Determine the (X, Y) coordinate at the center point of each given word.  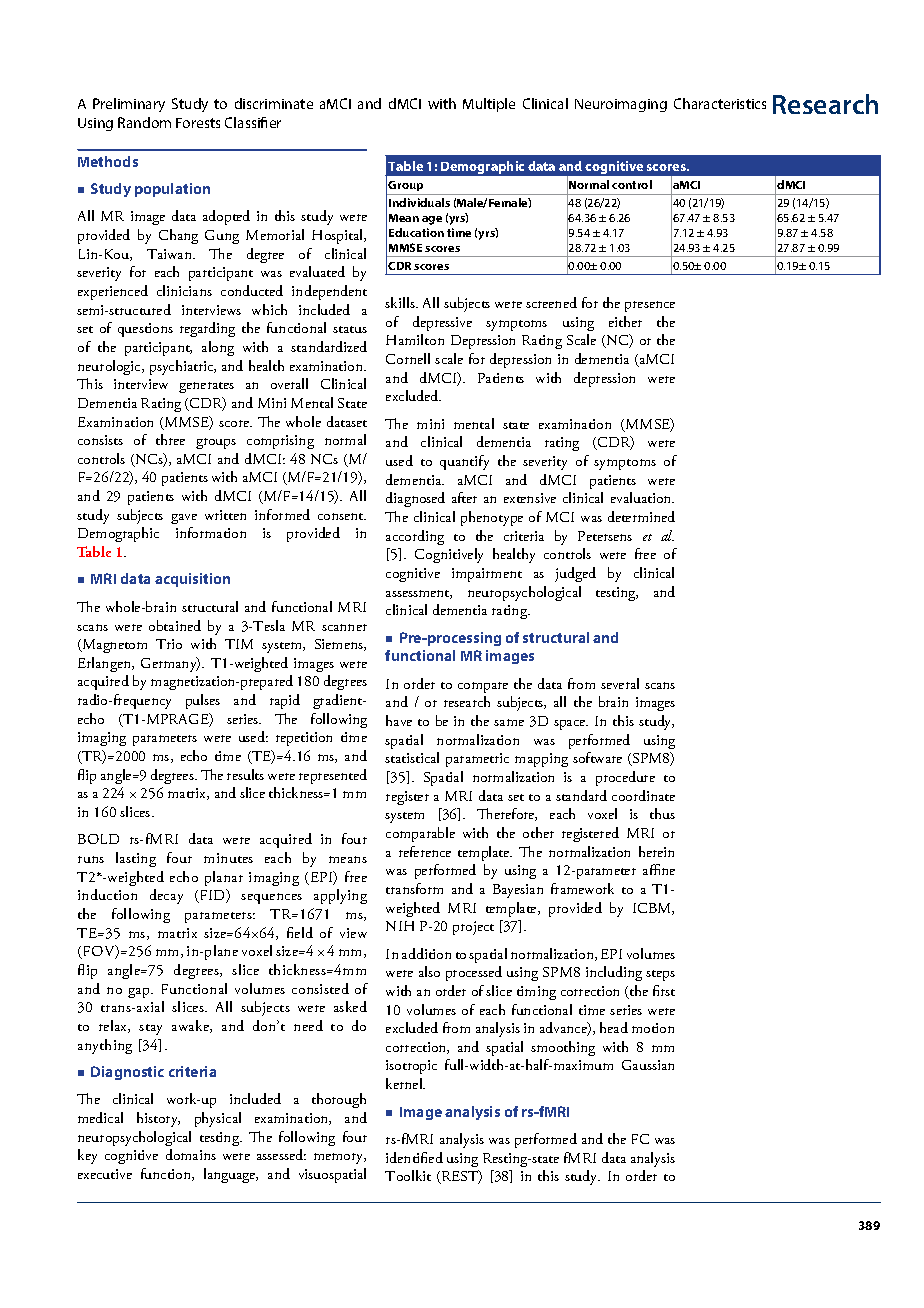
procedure (625, 778)
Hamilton (415, 339)
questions (145, 330)
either (625, 321)
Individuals (419, 202)
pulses (203, 701)
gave (184, 519)
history (158, 1119)
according (415, 537)
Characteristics (720, 103)
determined (641, 516)
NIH (400, 926)
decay (166, 896)
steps (660, 975)
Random (144, 122)
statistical (412, 757)
